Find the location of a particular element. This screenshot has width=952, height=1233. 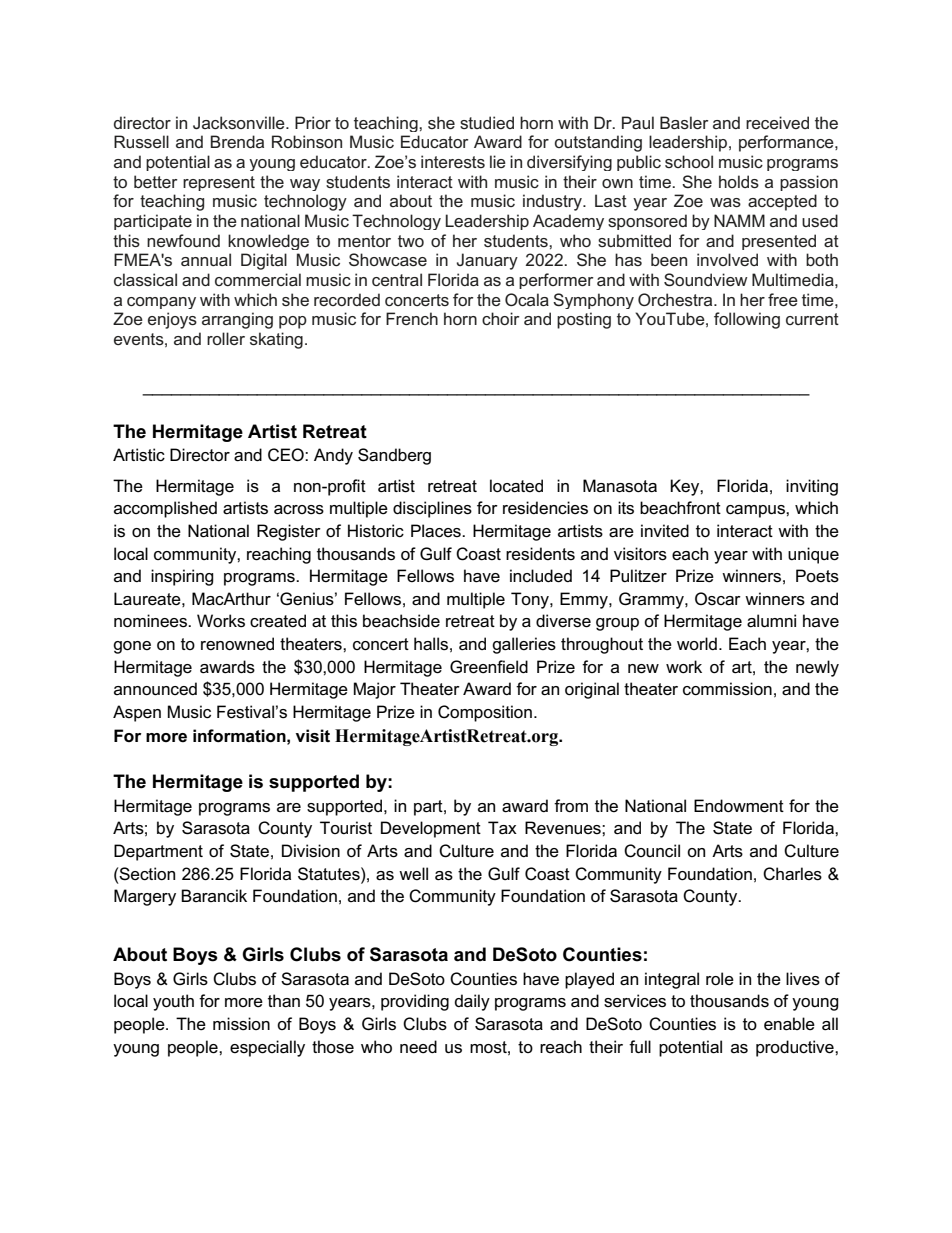

Brenda is located at coordinates (237, 141).
